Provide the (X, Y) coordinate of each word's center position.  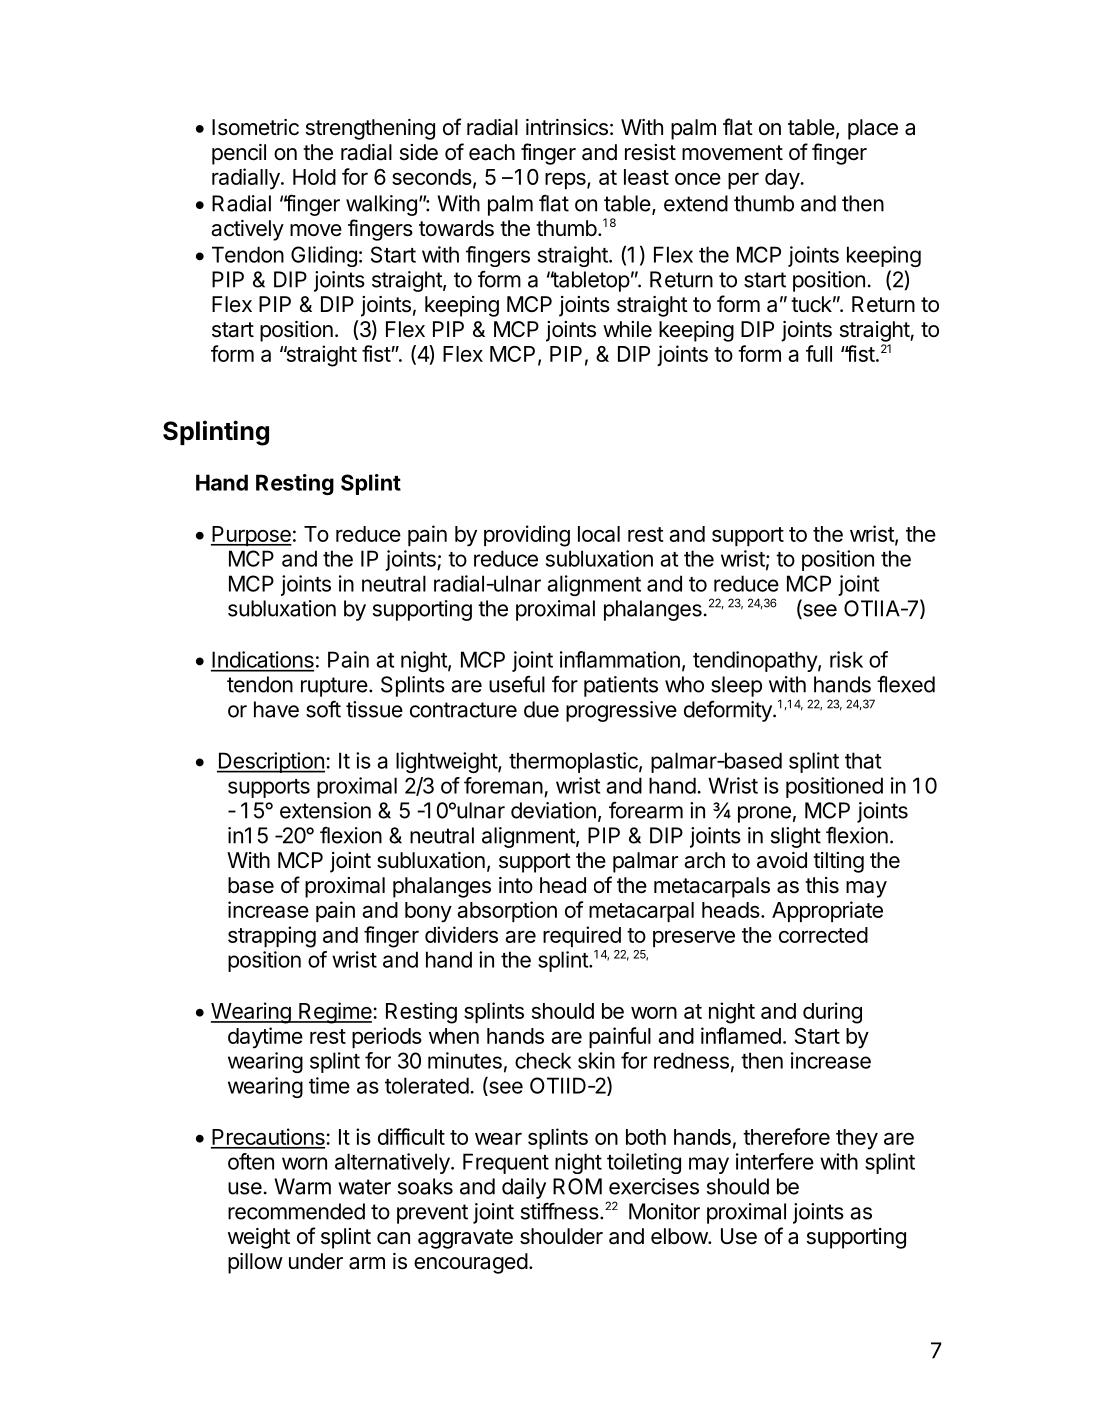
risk (846, 659)
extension (325, 810)
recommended (296, 1211)
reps (566, 180)
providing (527, 536)
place (873, 129)
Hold (314, 177)
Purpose (251, 536)
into (516, 885)
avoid (782, 860)
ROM (577, 1186)
